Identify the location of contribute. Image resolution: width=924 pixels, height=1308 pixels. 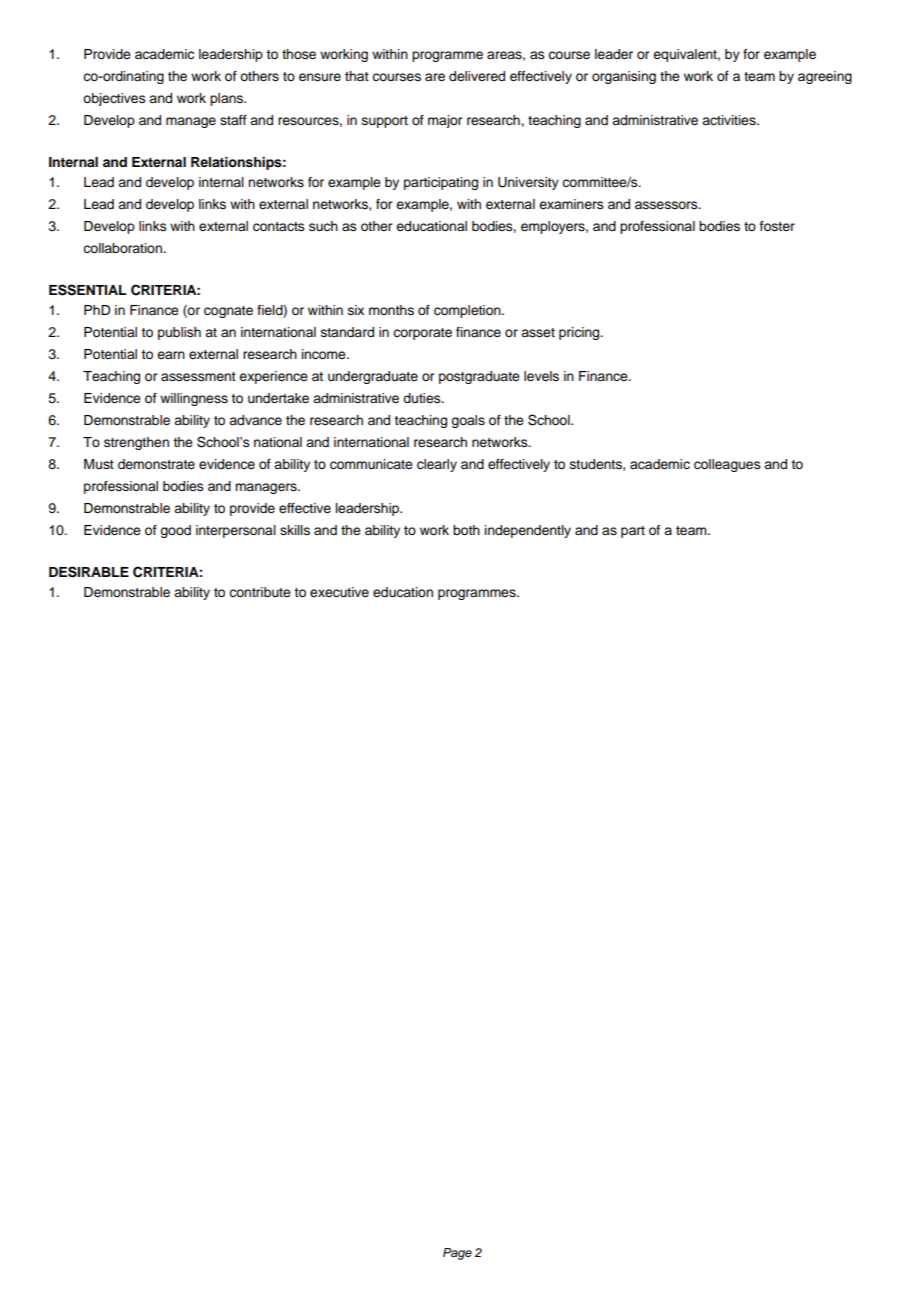
(260, 592).
